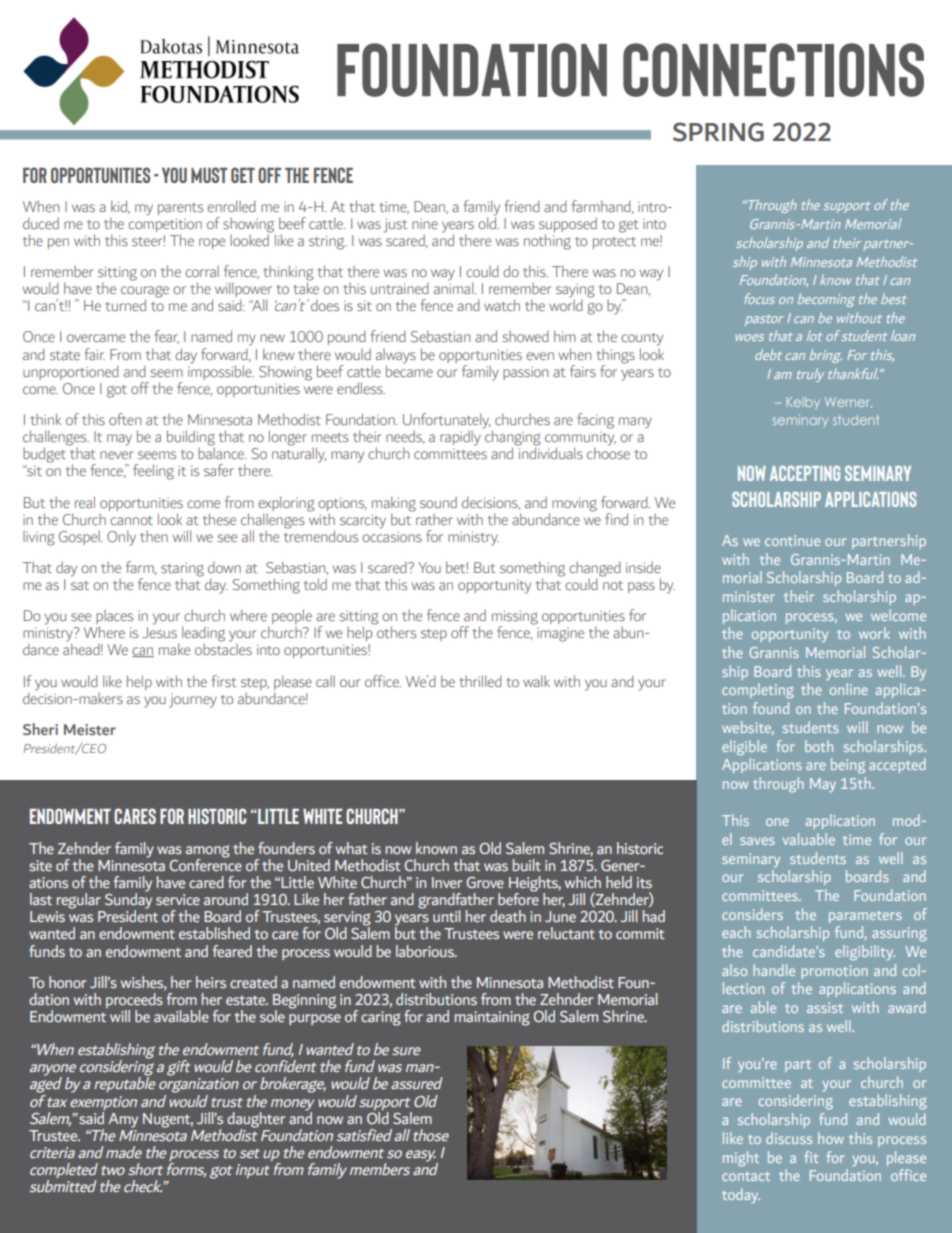 Image resolution: width=952 pixels, height=1233 pixels. I want to click on Sunday, so click(128, 901).
